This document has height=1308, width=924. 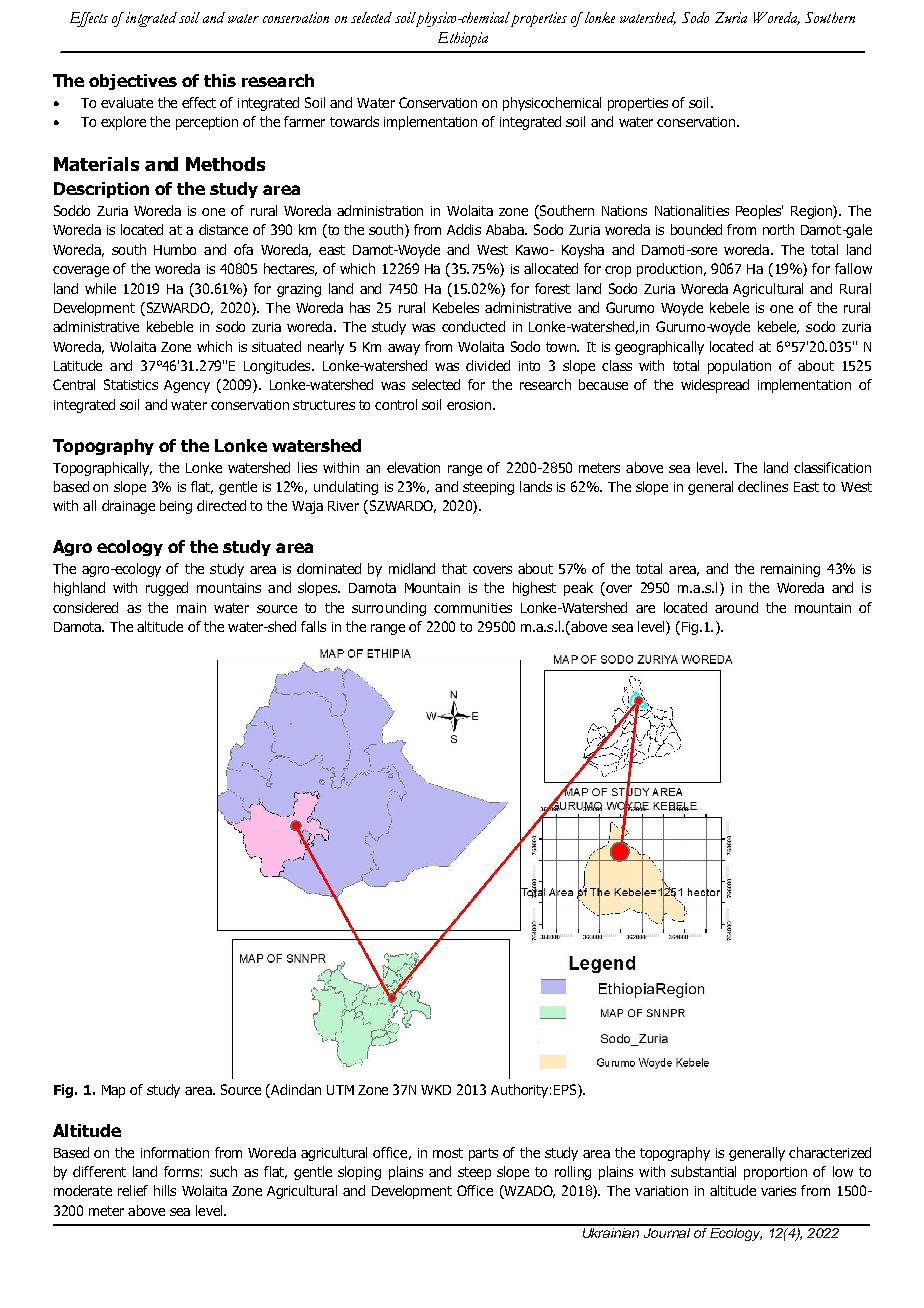 What do you see at coordinates (463, 39) in the document?
I see `Ethiopia` at bounding box center [463, 39].
